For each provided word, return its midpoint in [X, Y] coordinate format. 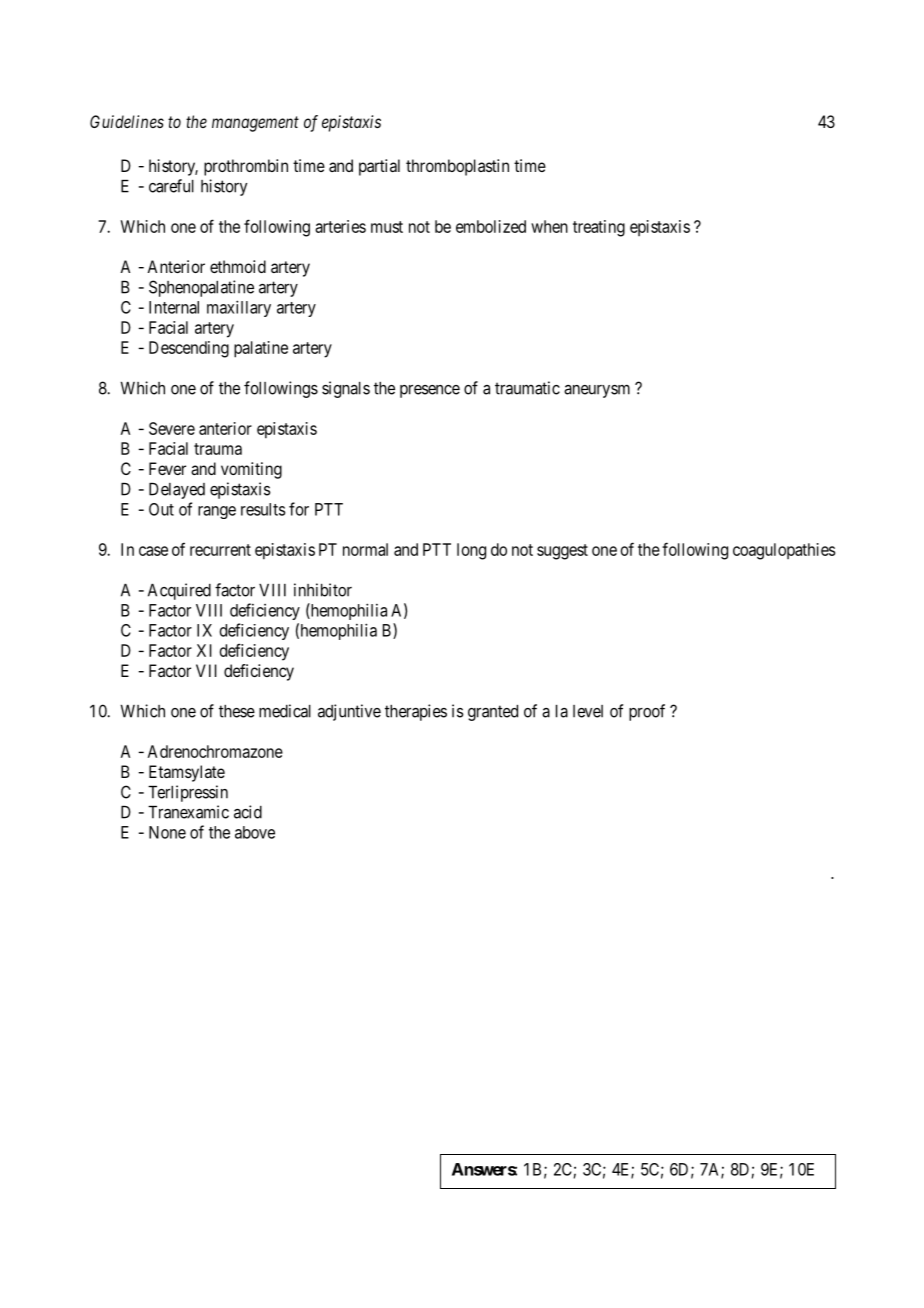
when [549, 226]
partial [379, 167]
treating [599, 228]
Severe [172, 428]
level [588, 711]
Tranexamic [188, 812]
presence [430, 391]
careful [171, 186]
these [237, 711]
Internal [174, 307]
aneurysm [597, 391]
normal [365, 549]
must [387, 227]
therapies [416, 712]
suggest [562, 552]
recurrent [220, 550]
